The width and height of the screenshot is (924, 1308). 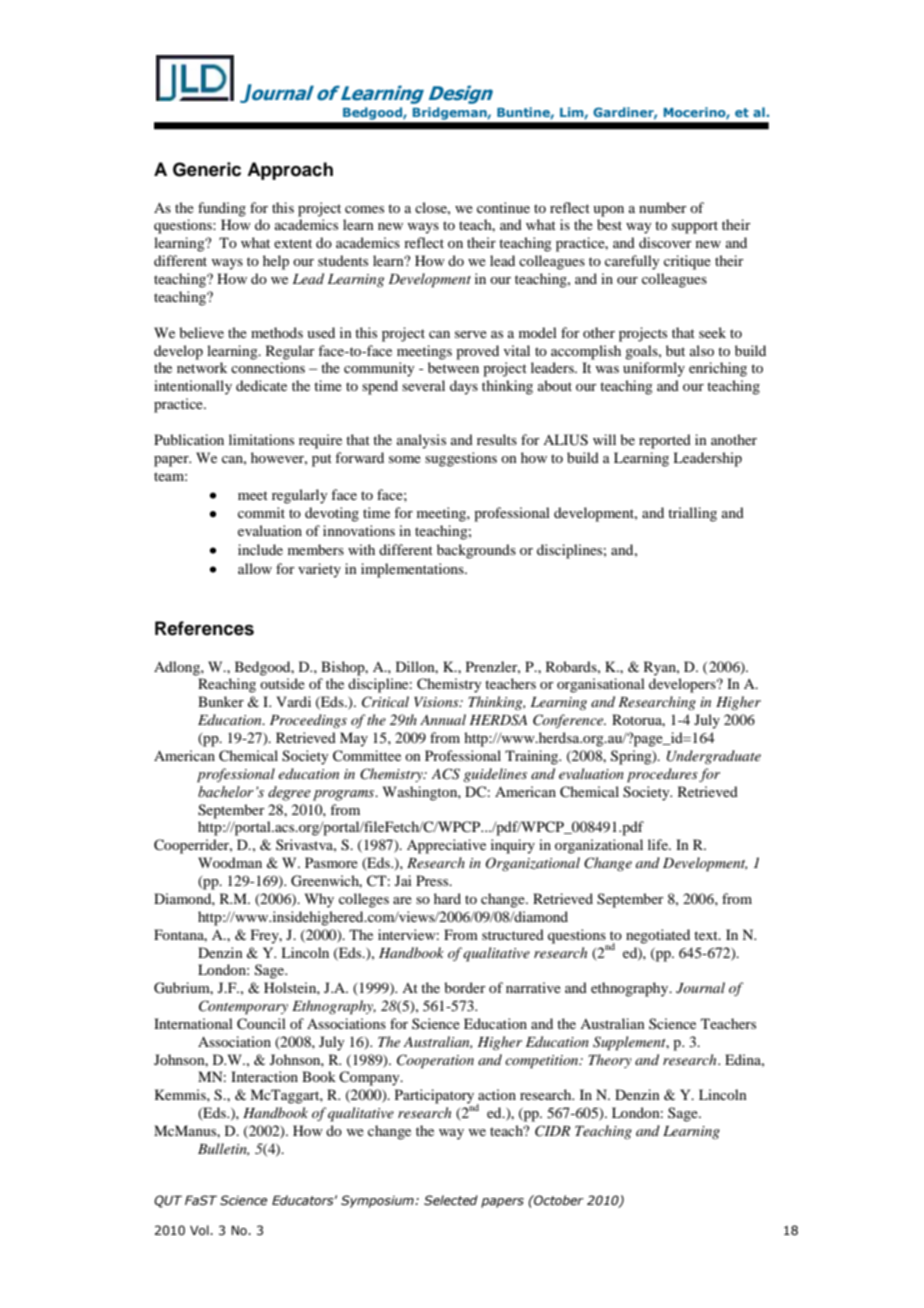 What do you see at coordinates (437, 702) in the screenshot?
I see `Visions` at bounding box center [437, 702].
